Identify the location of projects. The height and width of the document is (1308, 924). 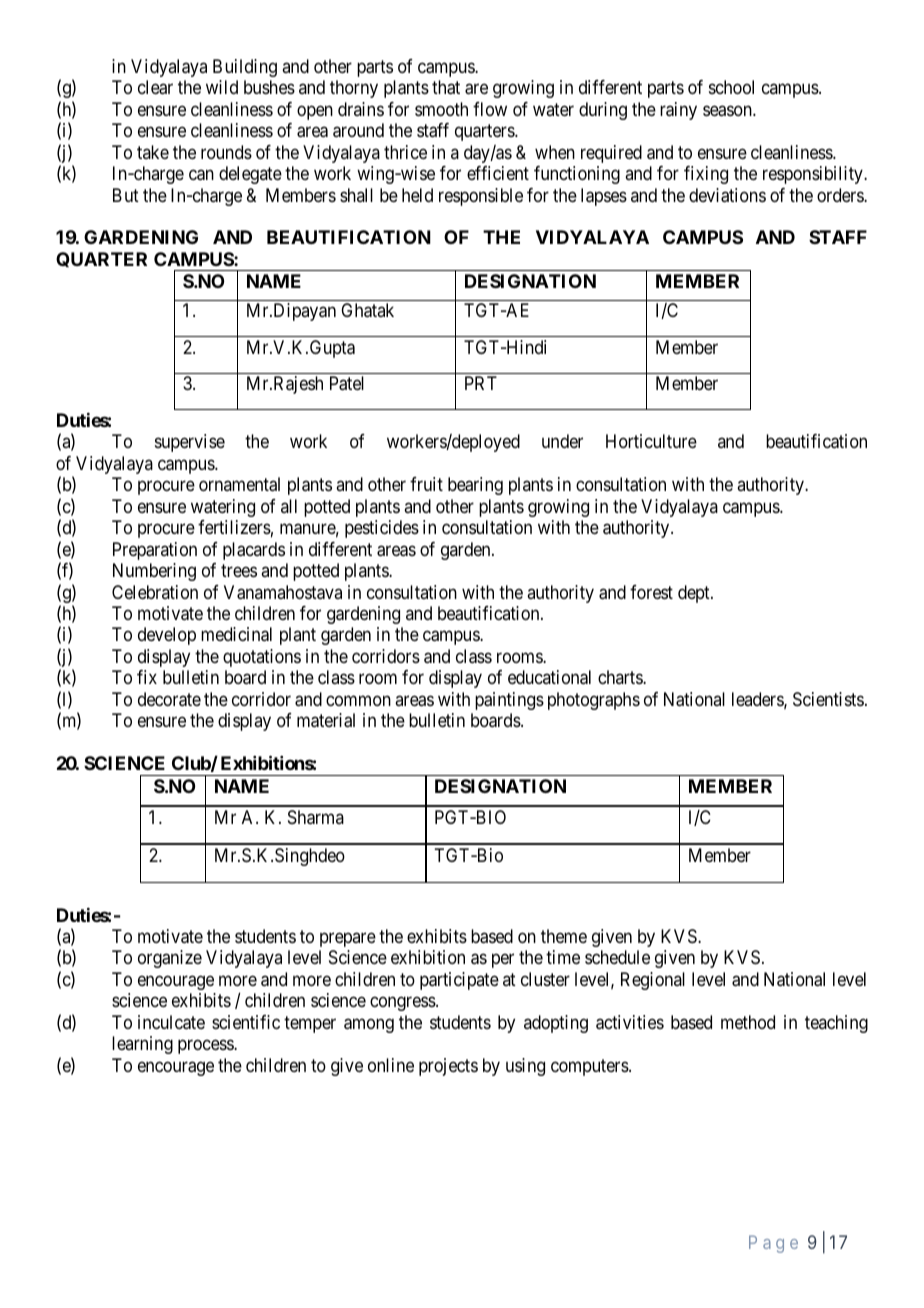
(448, 1067).
